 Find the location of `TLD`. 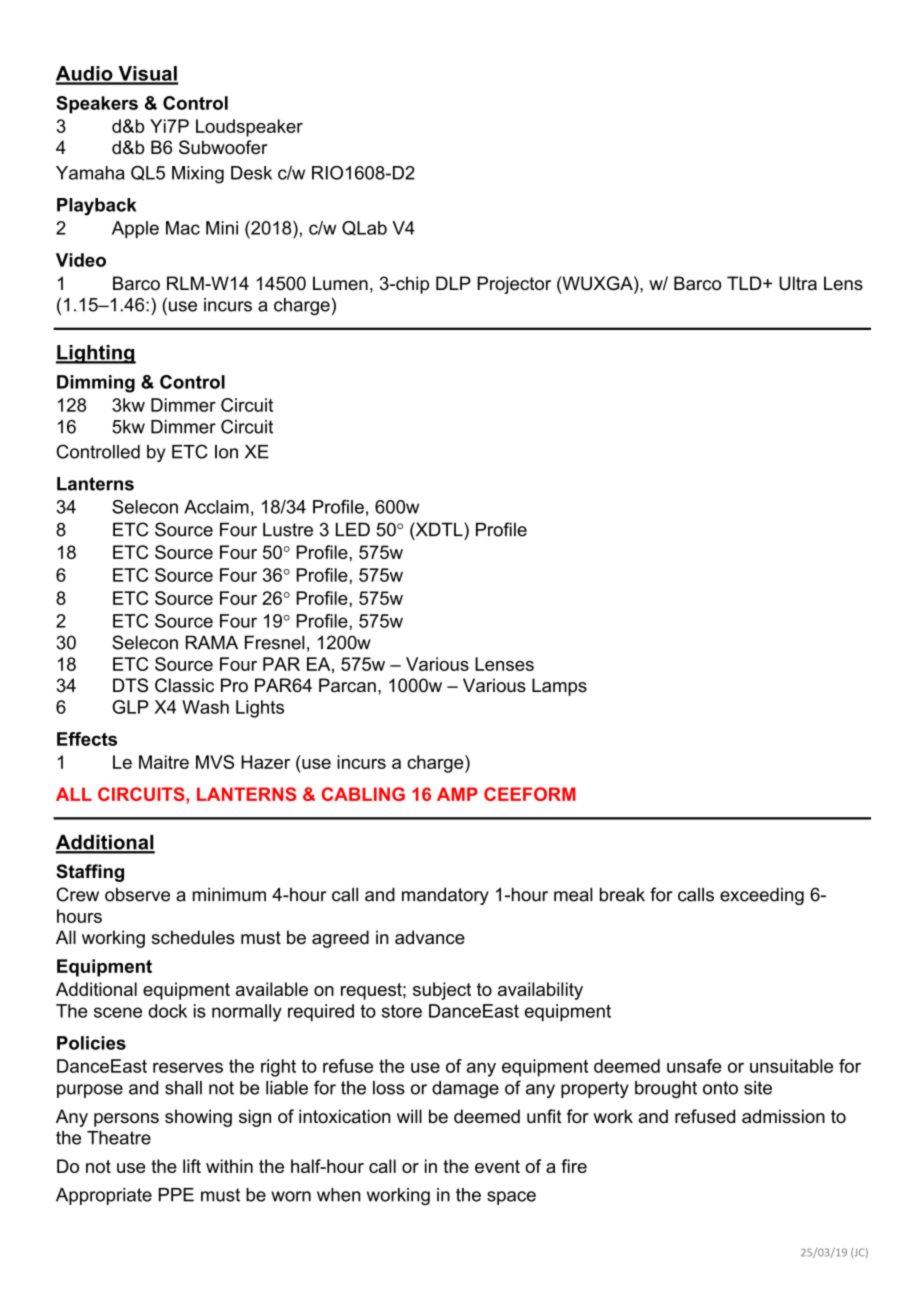

TLD is located at coordinates (745, 283).
